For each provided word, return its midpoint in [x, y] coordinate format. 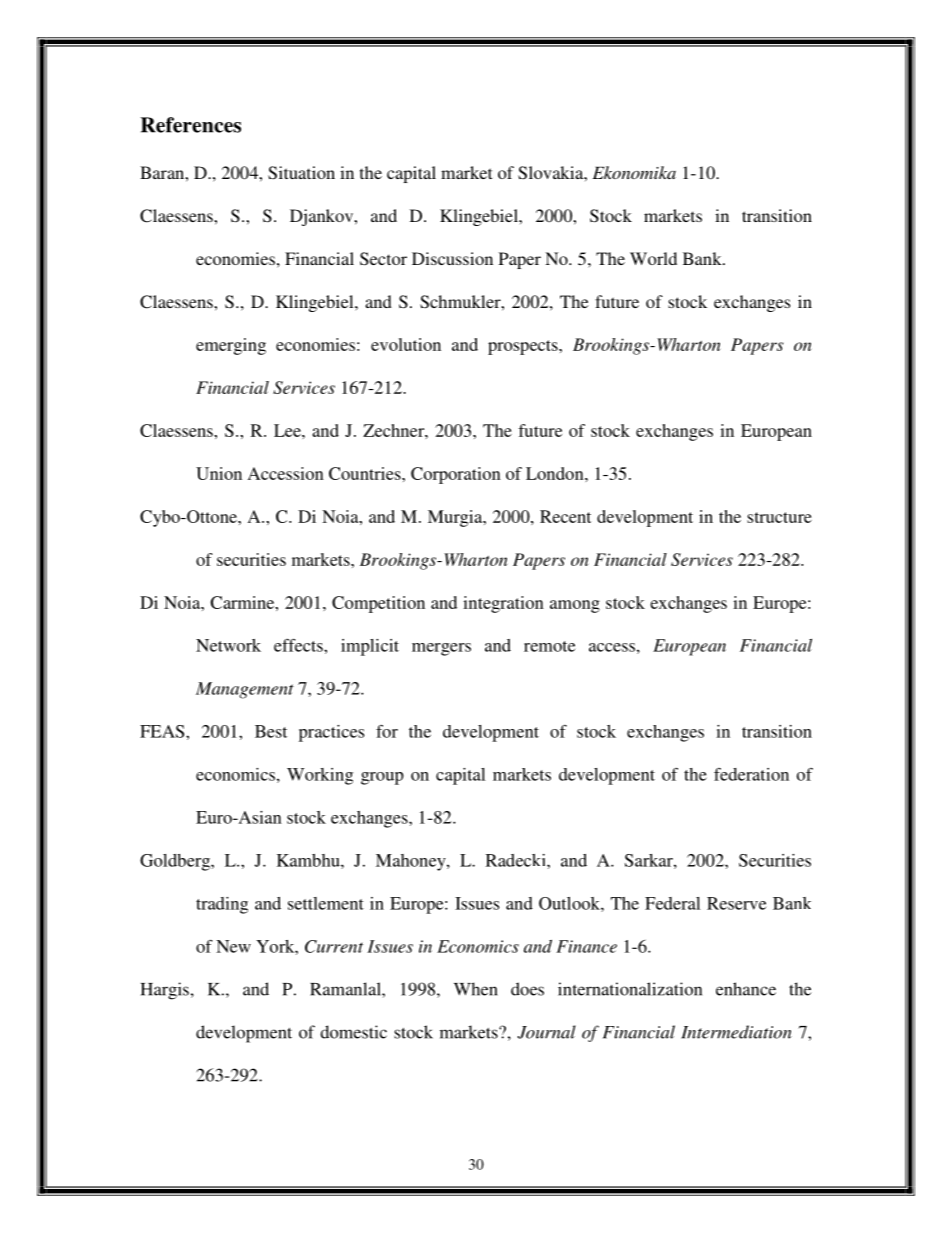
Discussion [452, 258]
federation [751, 774]
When [476, 989]
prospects [524, 347]
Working [320, 776]
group [382, 778]
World [653, 258]
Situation [301, 173]
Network [228, 645]
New [233, 946]
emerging [231, 346]
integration [503, 604]
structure [779, 517]
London [556, 473]
